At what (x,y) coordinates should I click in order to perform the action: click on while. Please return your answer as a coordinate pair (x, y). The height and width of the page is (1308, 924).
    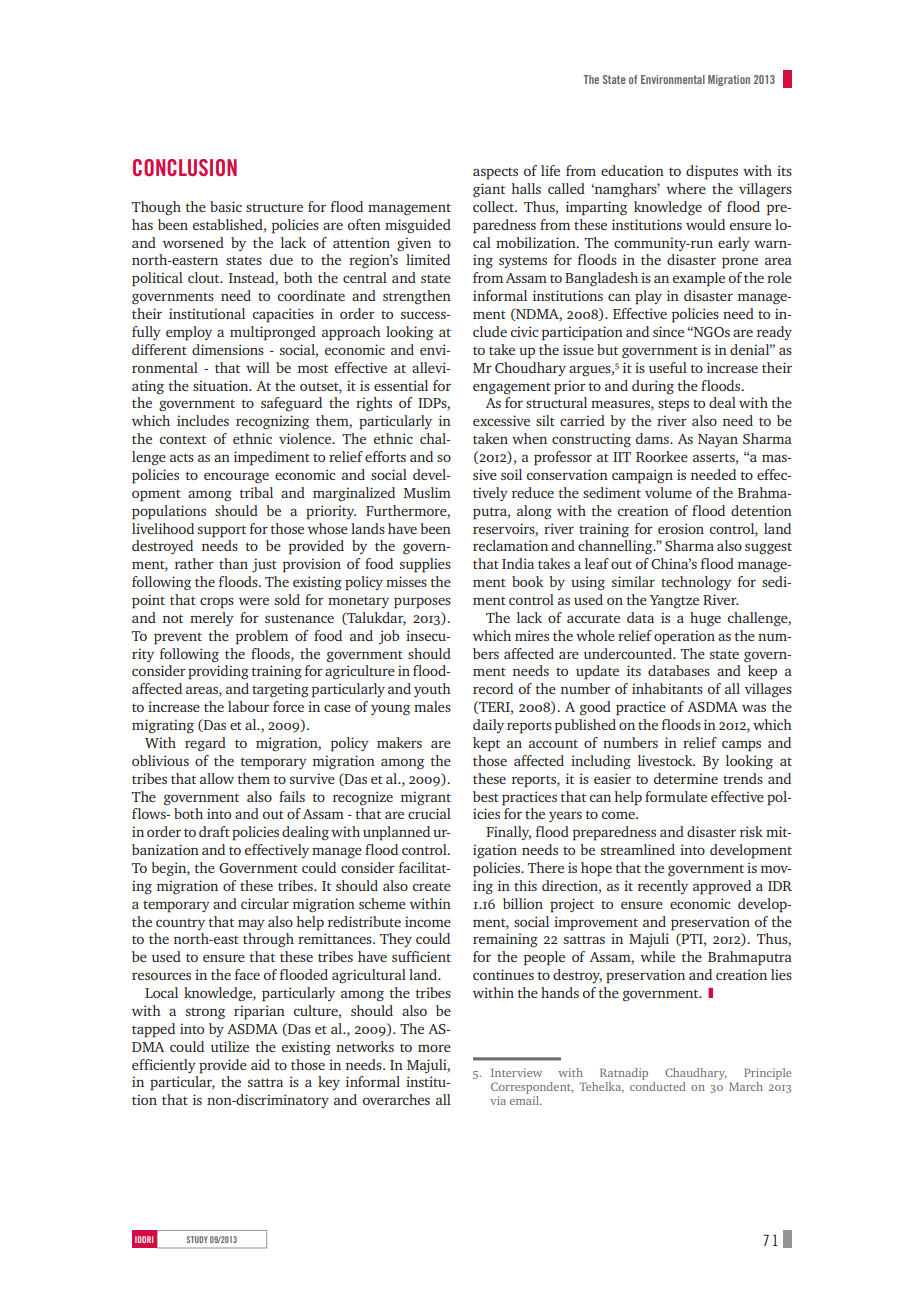
    Looking at the image, I should click on (658, 956).
